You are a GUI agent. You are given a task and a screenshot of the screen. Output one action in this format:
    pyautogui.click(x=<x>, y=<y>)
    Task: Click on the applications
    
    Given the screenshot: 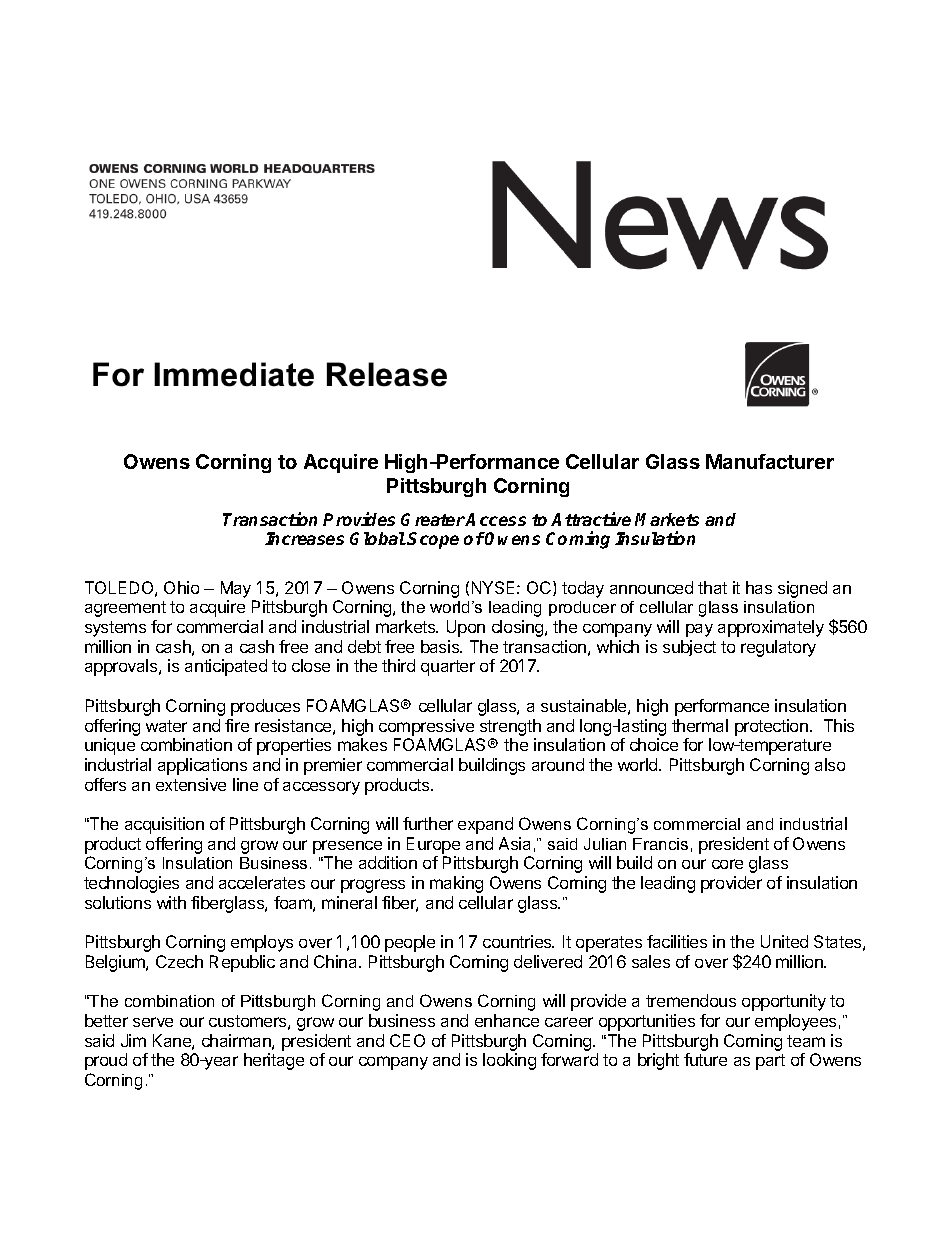 What is the action you would take?
    pyautogui.click(x=202, y=766)
